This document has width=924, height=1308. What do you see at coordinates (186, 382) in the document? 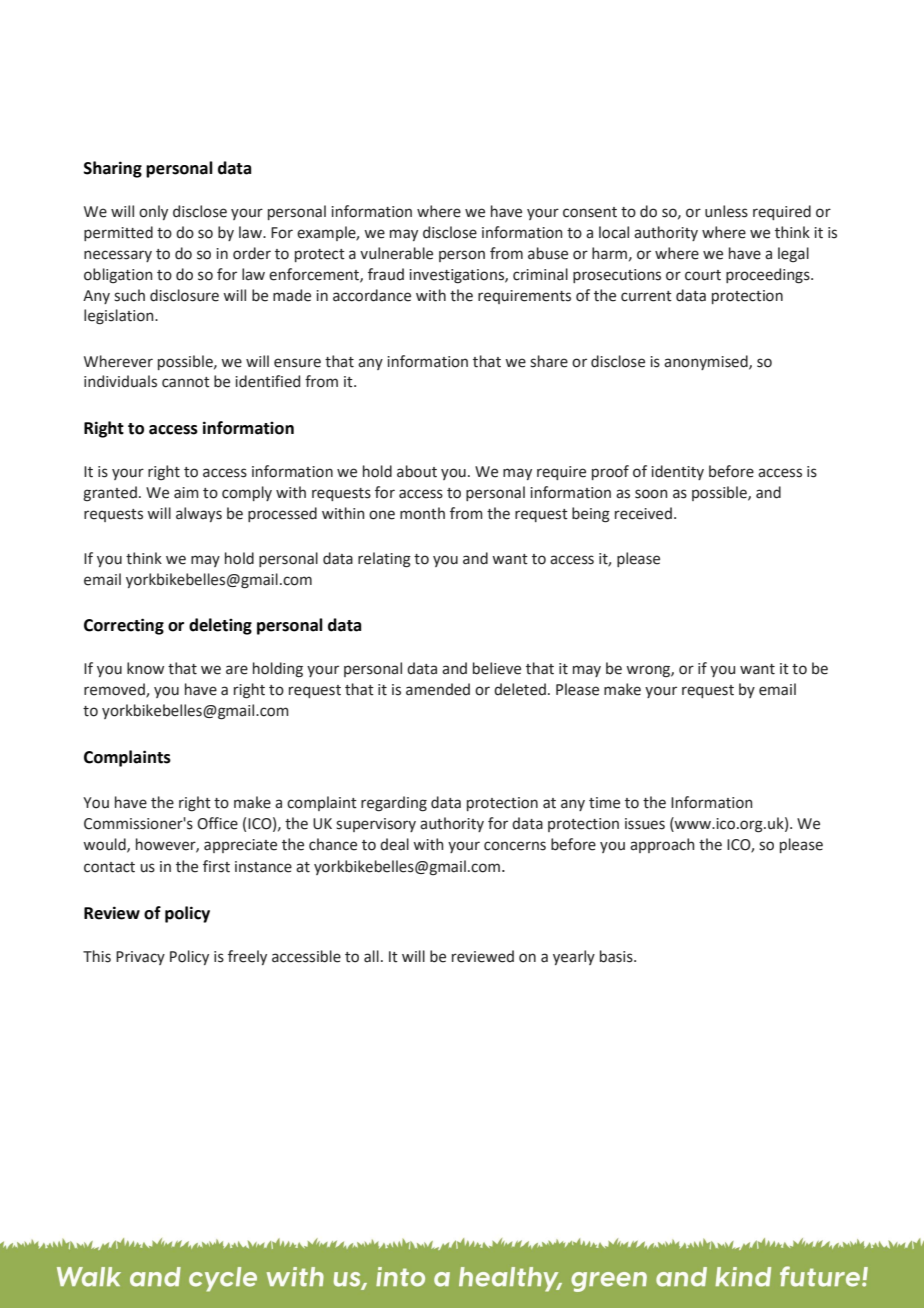
I see `cannot` at bounding box center [186, 382].
